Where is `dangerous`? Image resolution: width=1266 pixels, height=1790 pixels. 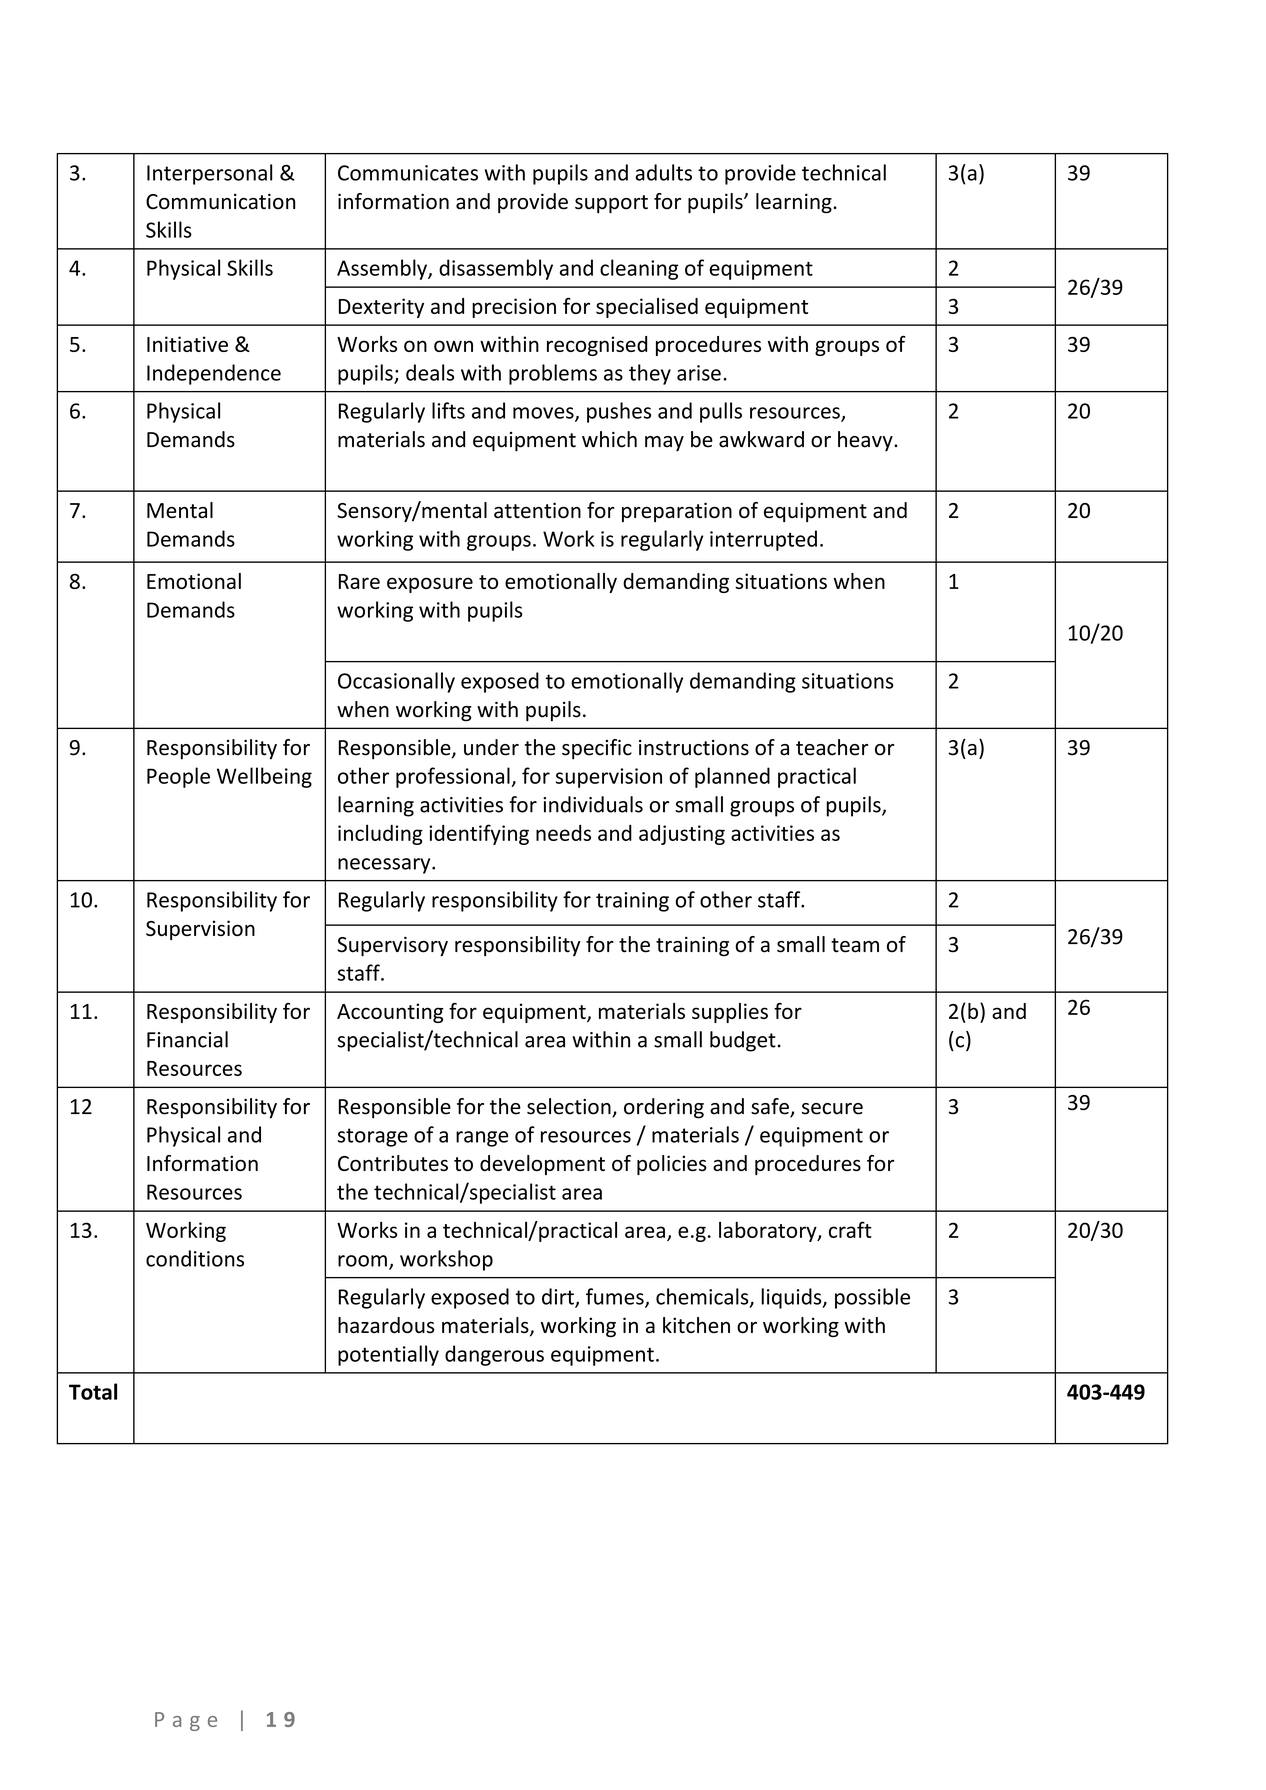
dangerous is located at coordinates (494, 1355).
